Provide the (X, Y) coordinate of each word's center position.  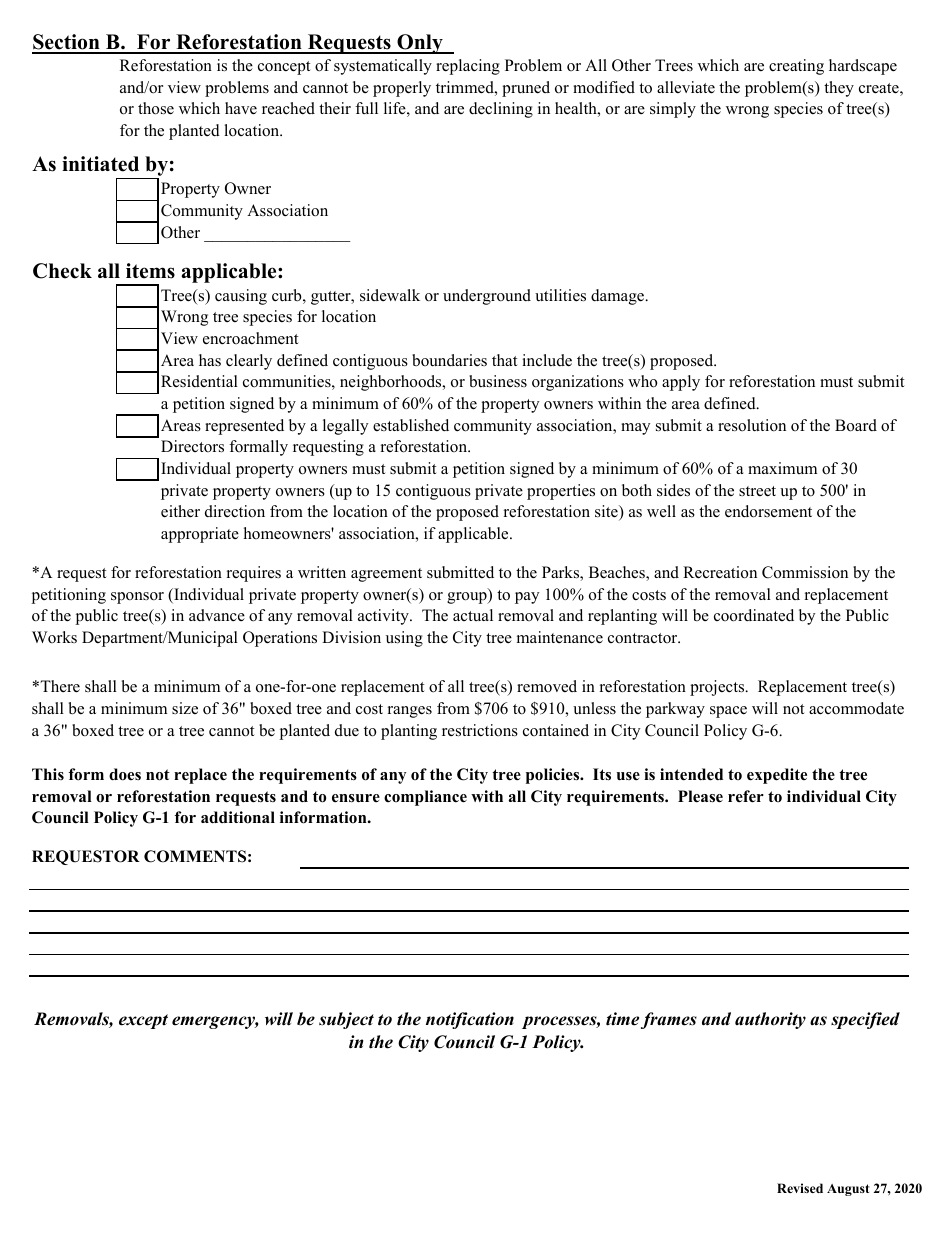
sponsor (137, 598)
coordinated (754, 615)
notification (470, 1020)
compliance (425, 798)
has (210, 360)
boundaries (449, 360)
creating (796, 67)
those (156, 108)
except (143, 1021)
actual (473, 615)
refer (746, 796)
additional (238, 817)
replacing (468, 67)
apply (681, 383)
